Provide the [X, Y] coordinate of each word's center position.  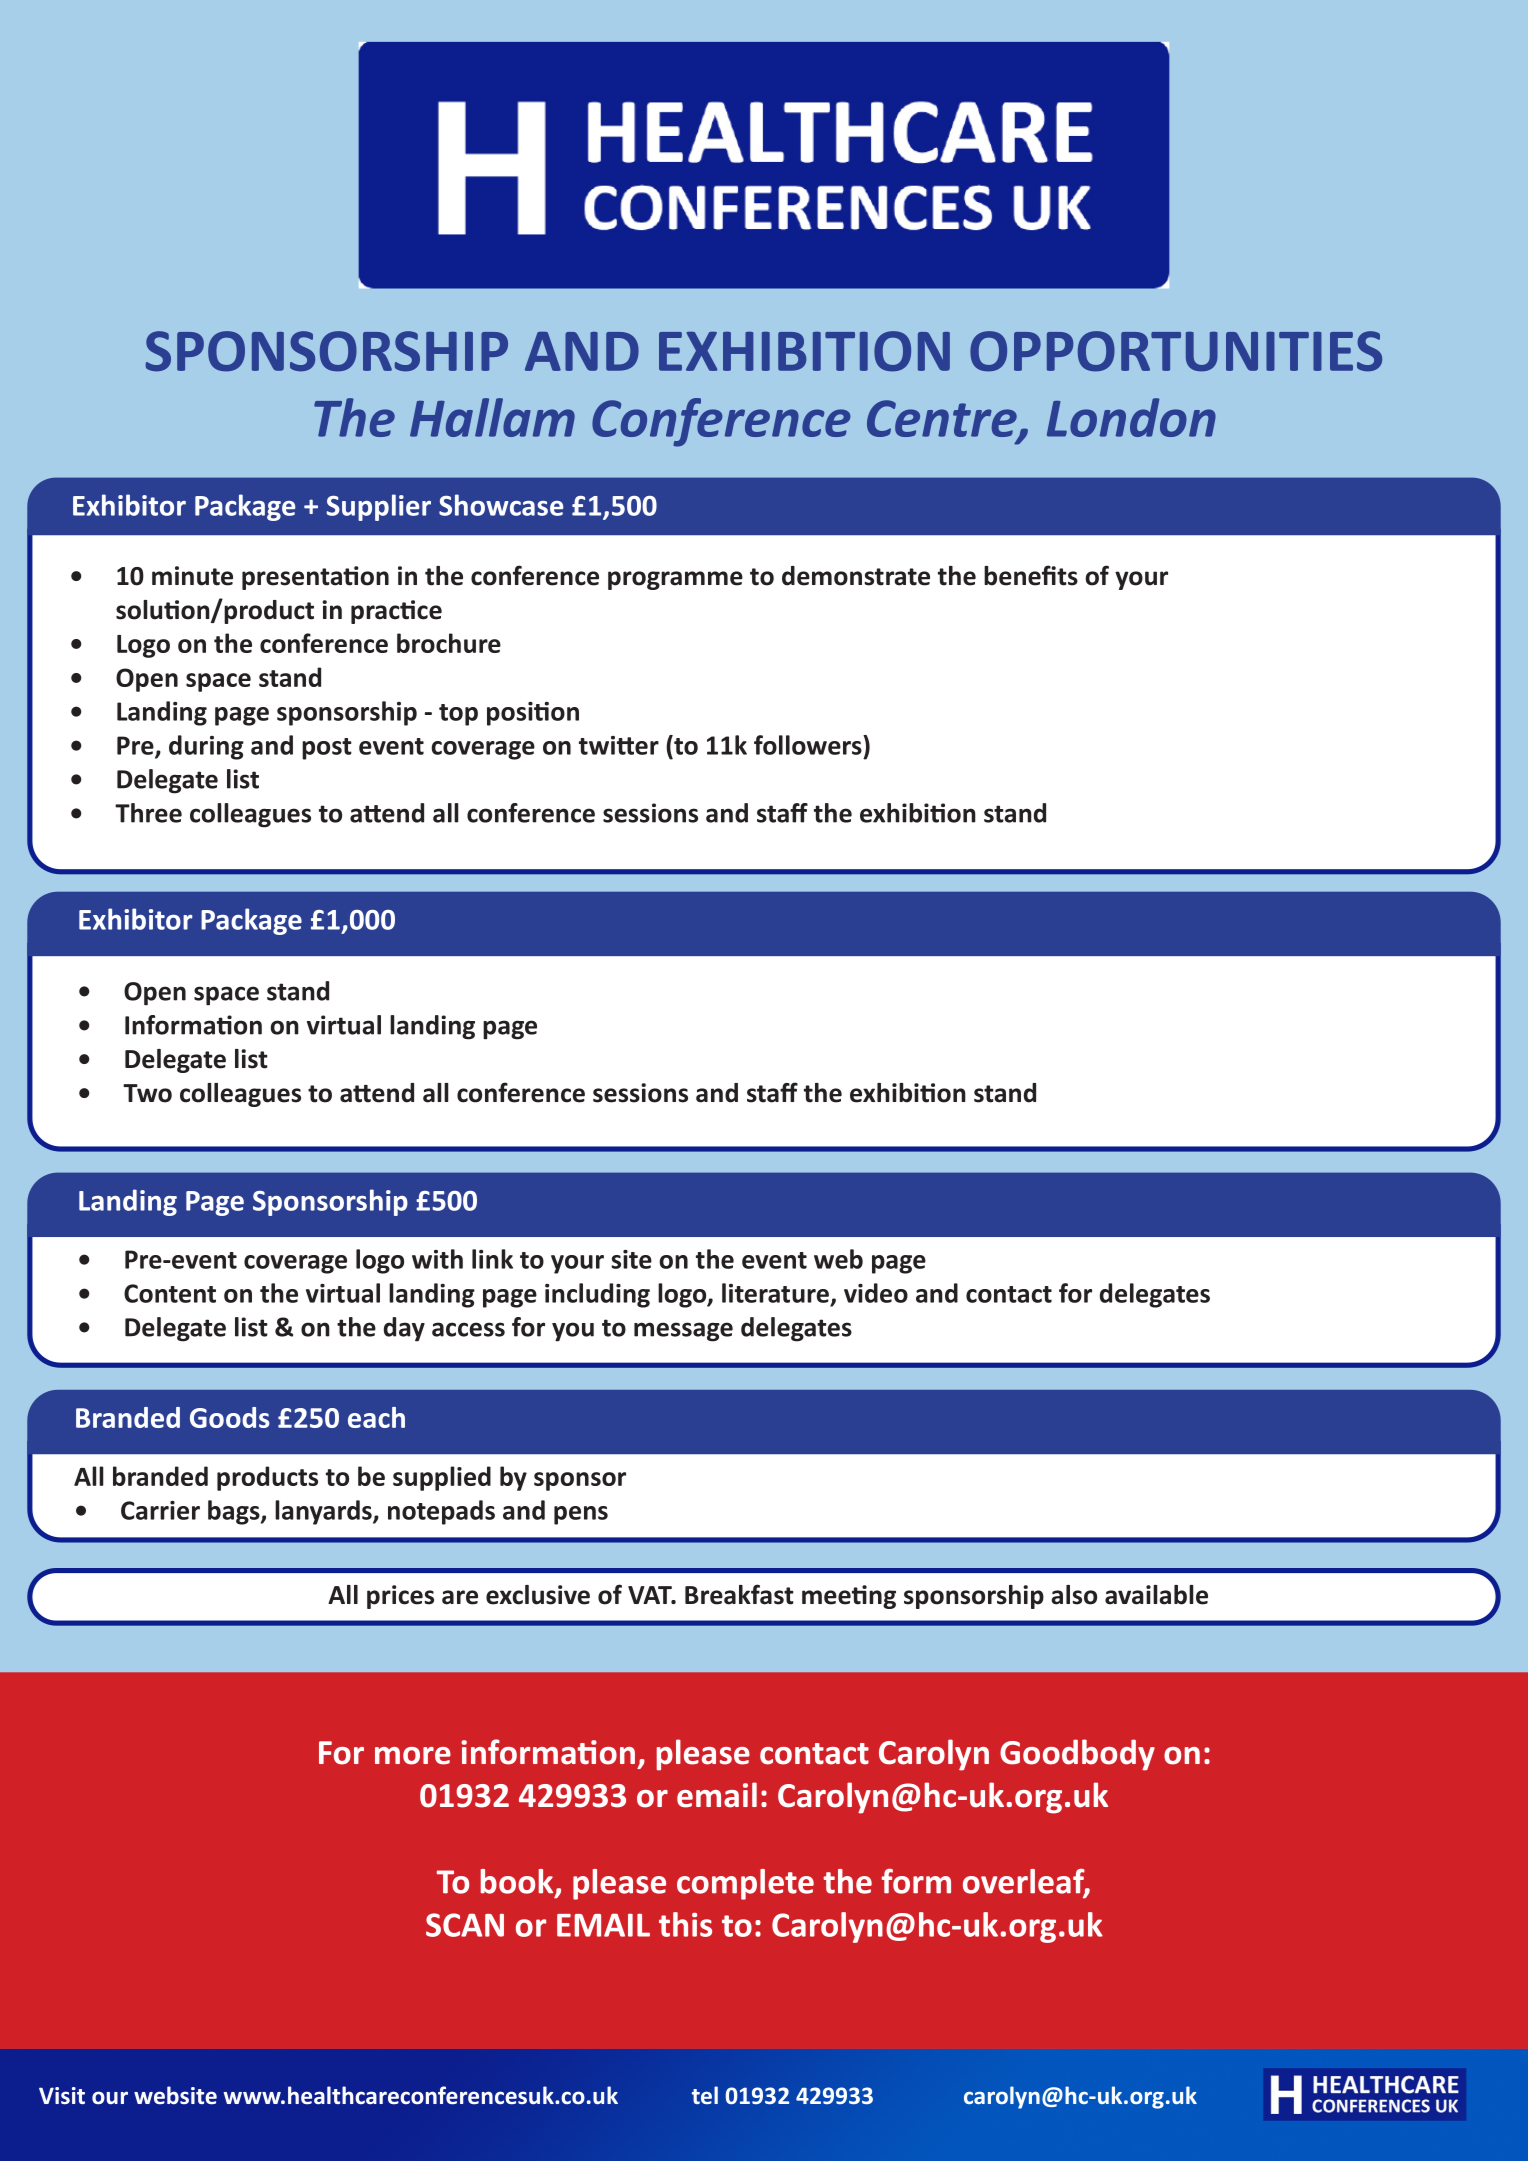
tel [705, 2095]
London [1131, 417]
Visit [62, 2096]
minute [192, 576]
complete [745, 1884]
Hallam [492, 417]
